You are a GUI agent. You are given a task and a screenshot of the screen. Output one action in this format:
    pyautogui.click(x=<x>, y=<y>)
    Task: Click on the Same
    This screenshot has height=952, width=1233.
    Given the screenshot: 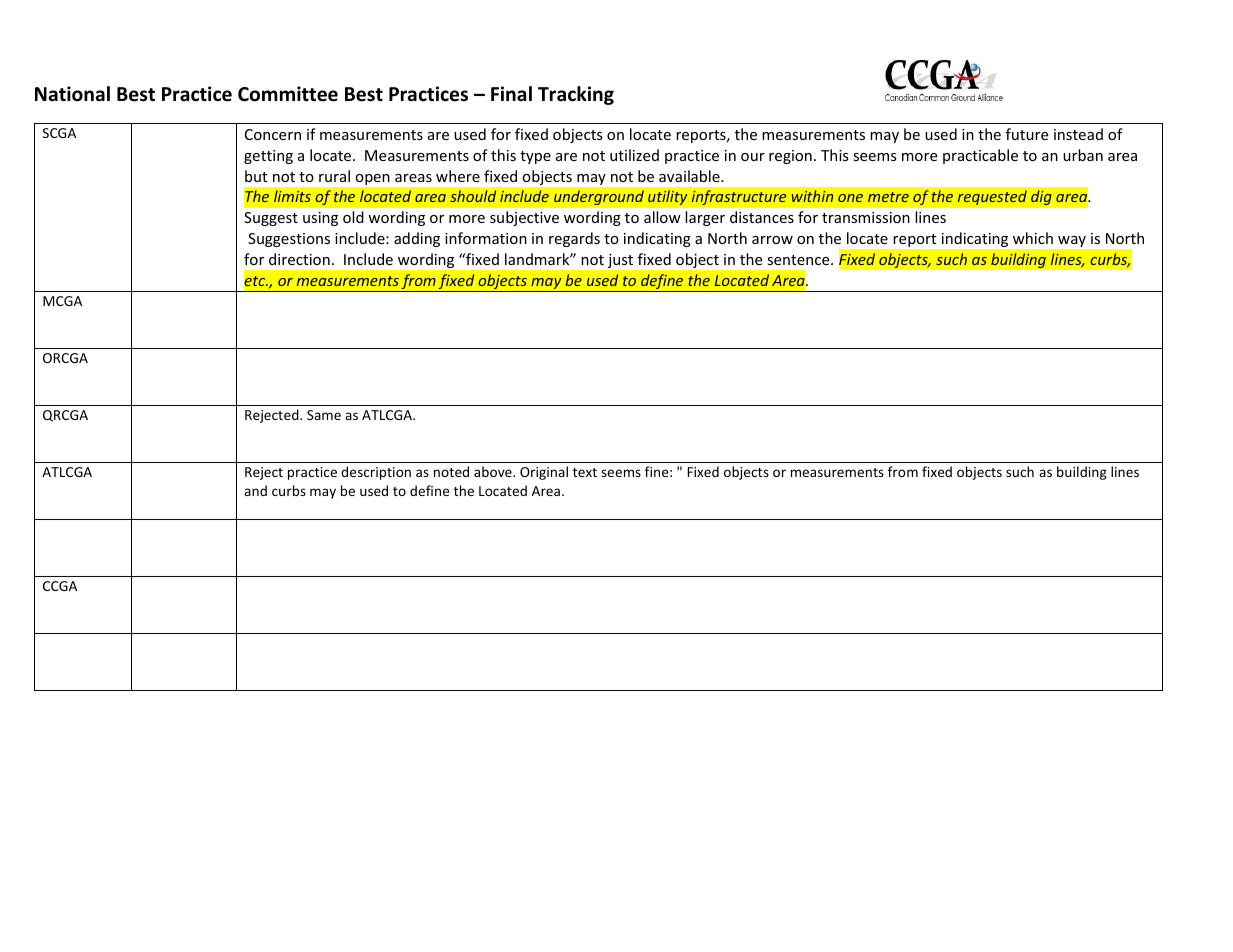 What is the action you would take?
    pyautogui.click(x=324, y=415)
